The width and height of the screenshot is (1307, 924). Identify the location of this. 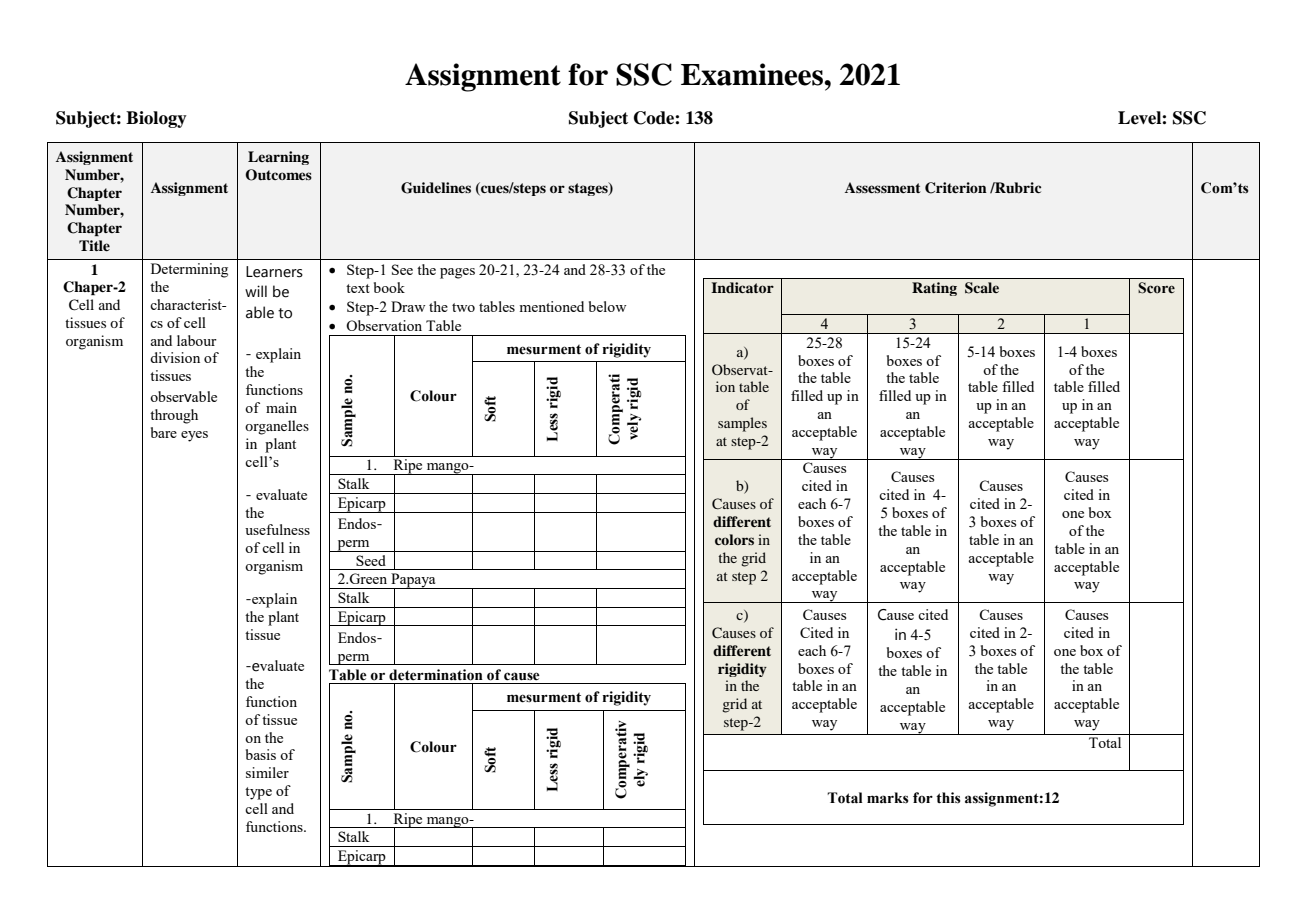
(948, 798).
